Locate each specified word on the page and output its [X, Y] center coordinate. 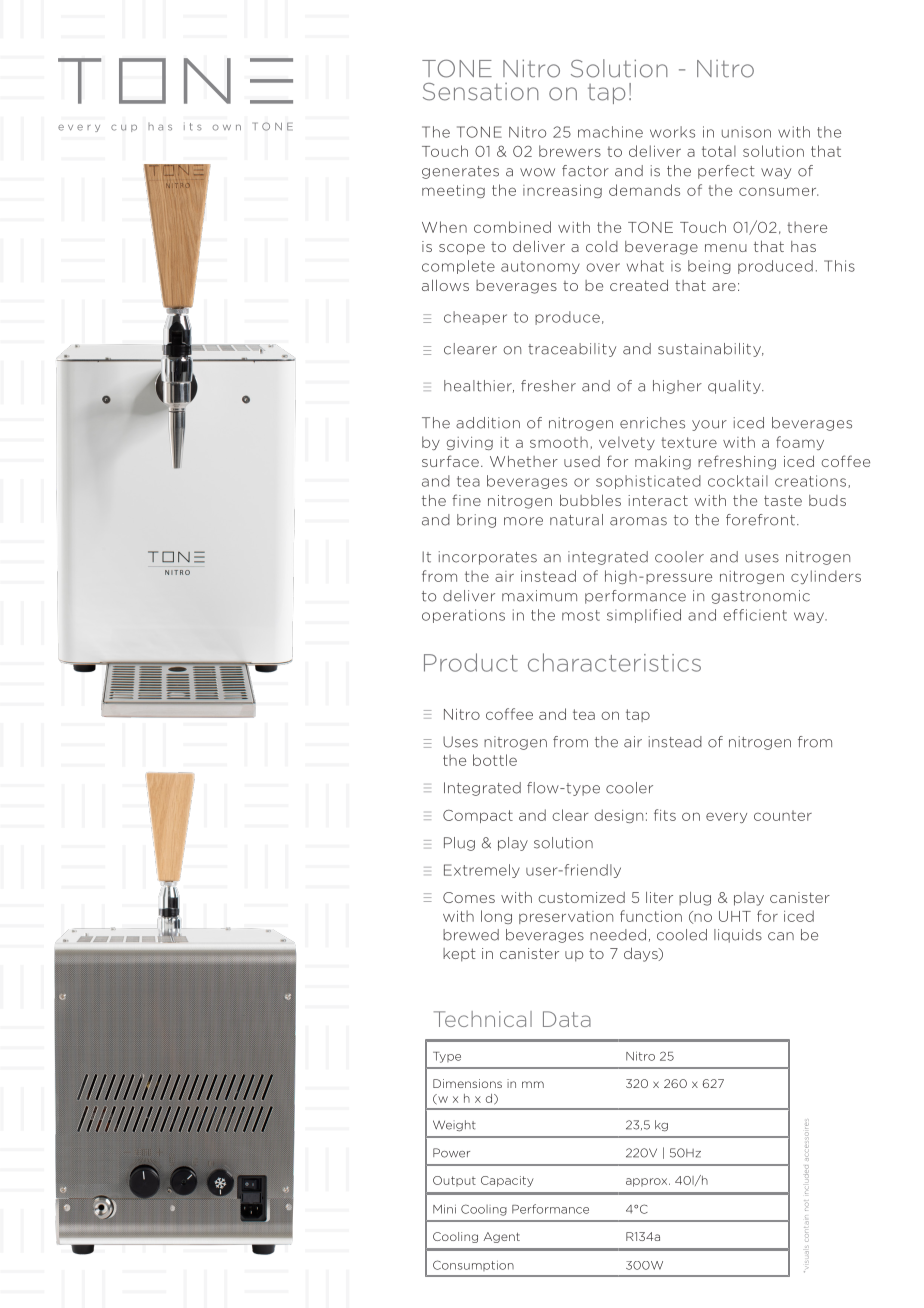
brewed [471, 935]
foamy [800, 443]
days [642, 954]
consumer [778, 191]
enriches [652, 423]
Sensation [481, 92]
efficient [755, 615]
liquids [738, 936]
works [672, 132]
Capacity [507, 1181]
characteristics [614, 662]
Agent [501, 1237]
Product [471, 662]
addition [488, 423]
